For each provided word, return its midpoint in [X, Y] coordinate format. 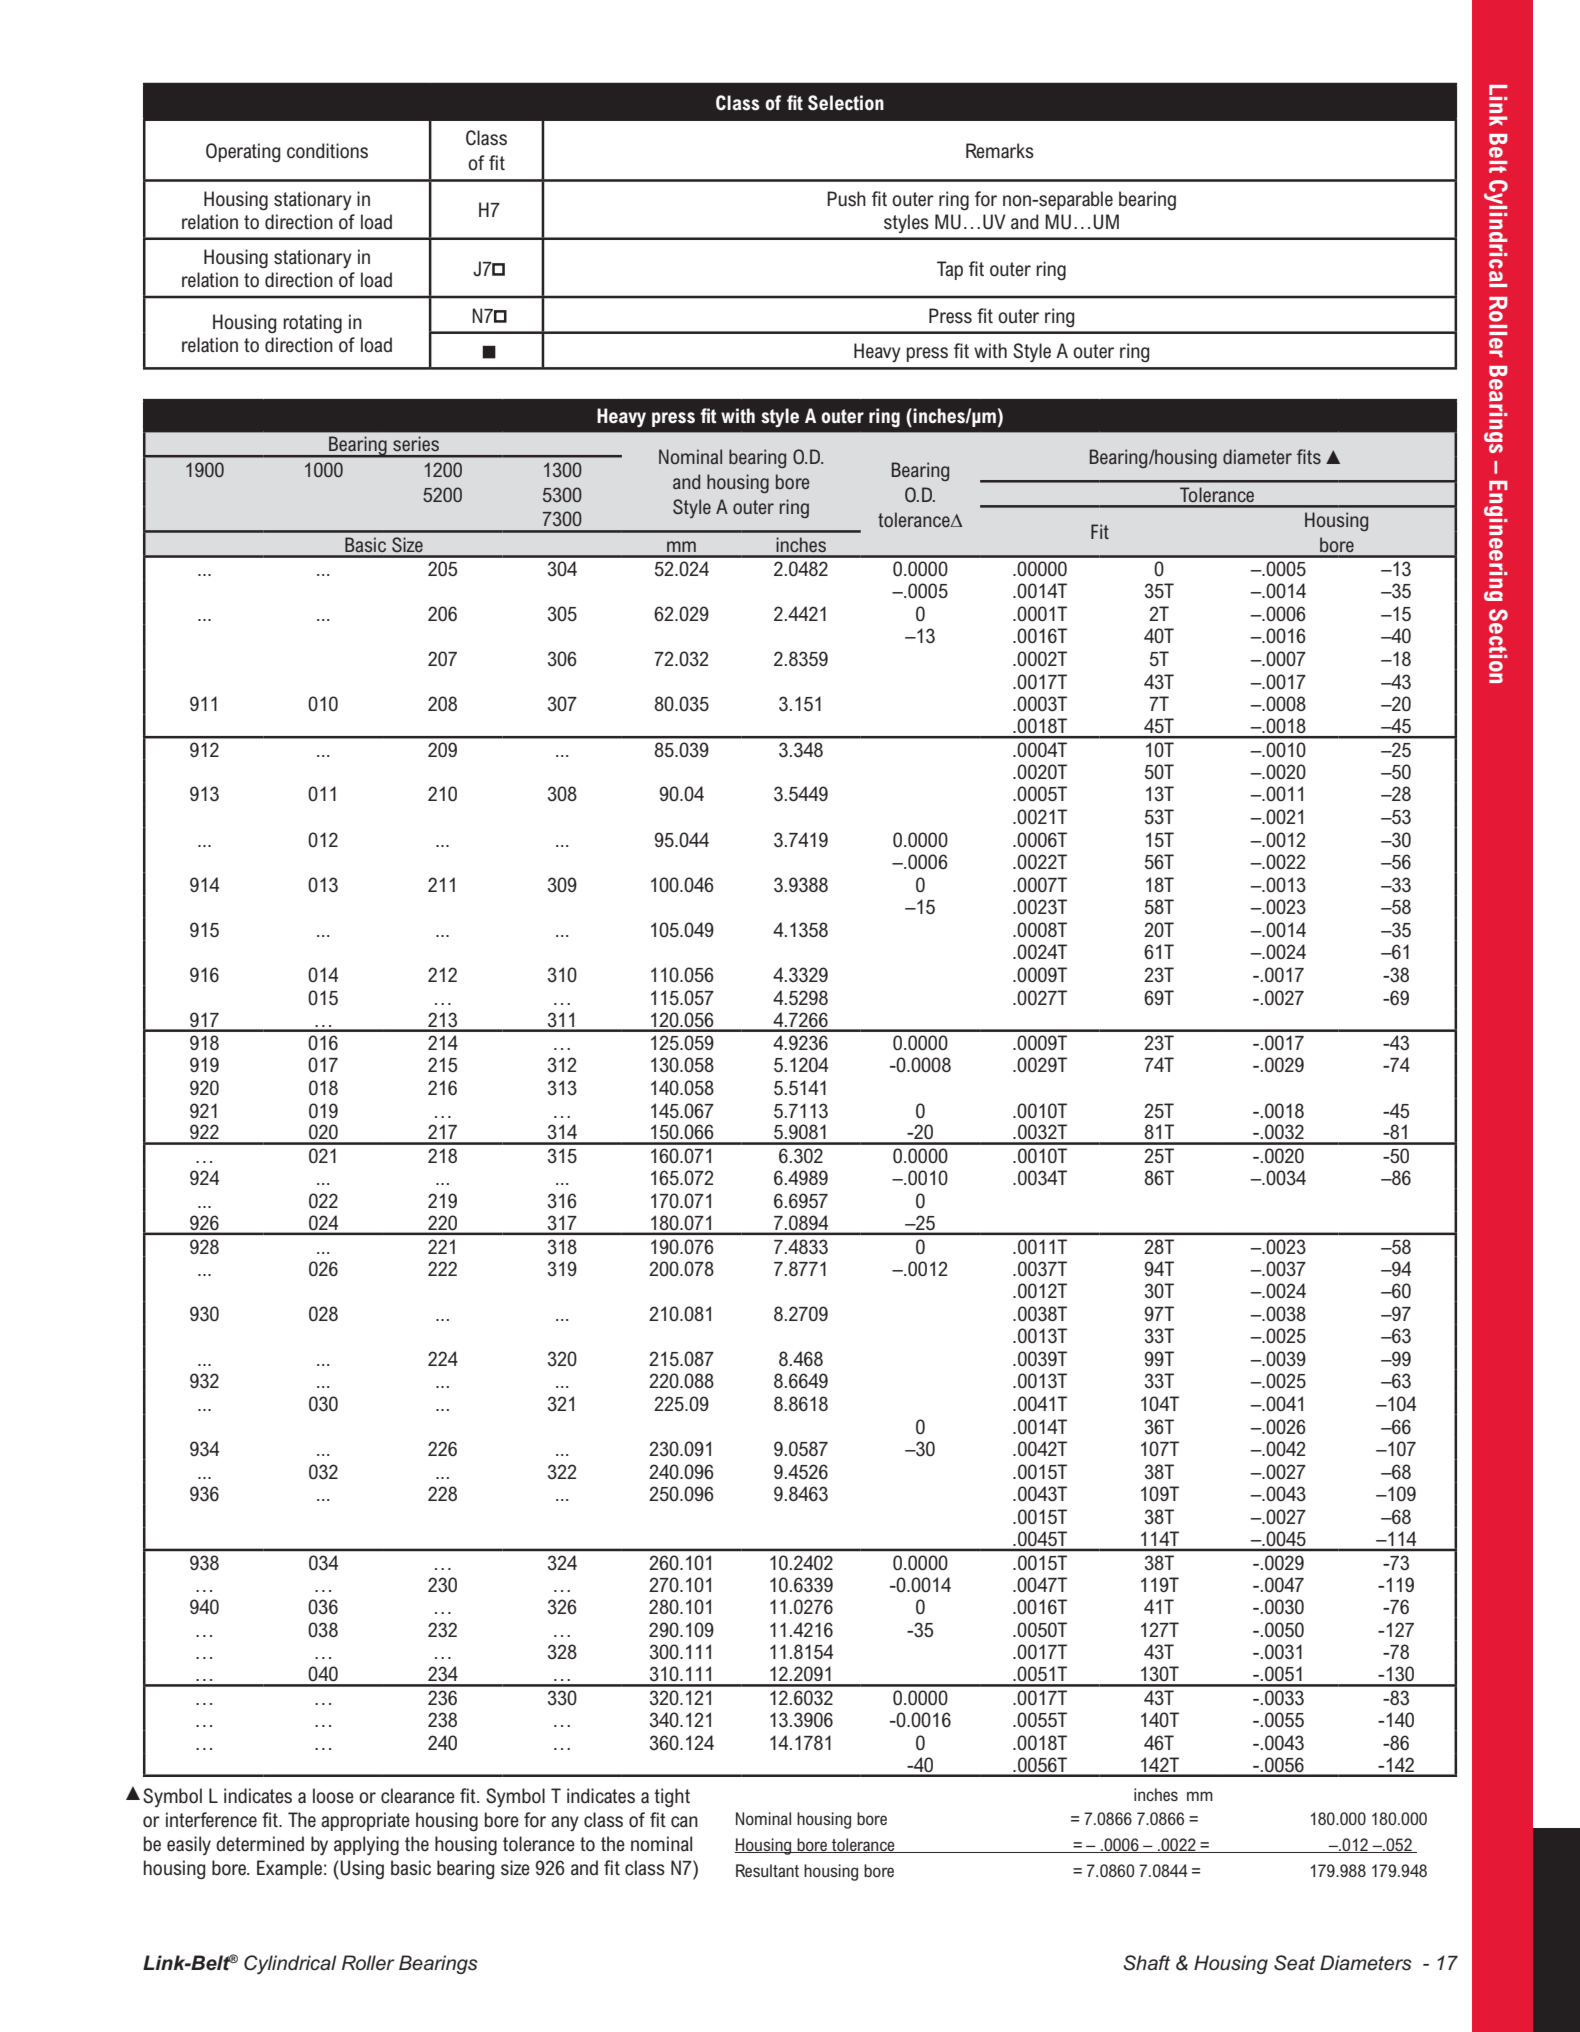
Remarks [1000, 151]
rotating [312, 323]
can [684, 1821]
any [565, 1823]
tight [672, 1797]
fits [1309, 456]
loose [333, 1796]
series [416, 443]
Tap [950, 270]
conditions [327, 151]
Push [846, 199]
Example [289, 1869]
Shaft [1146, 1963]
